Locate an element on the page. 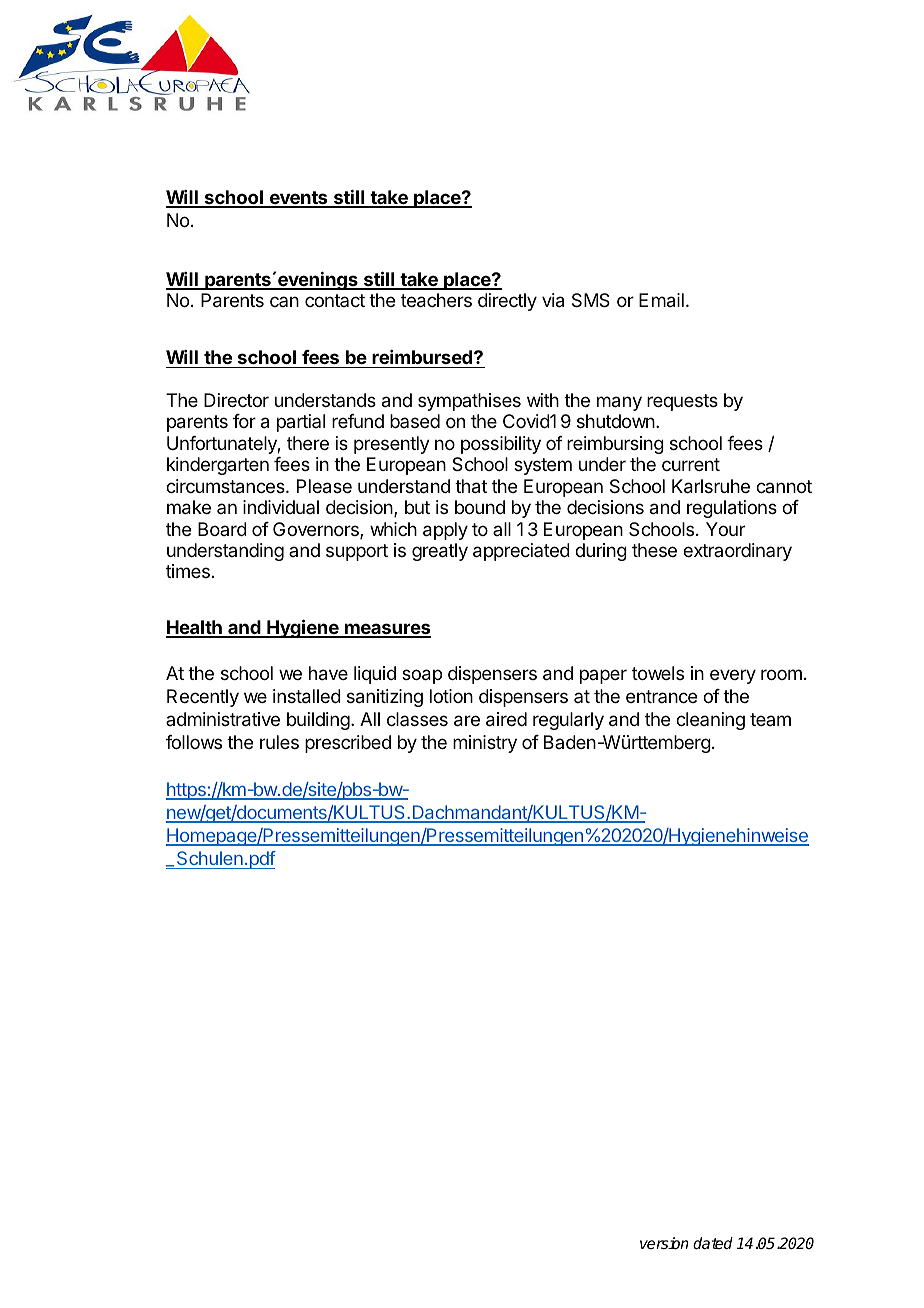  requests is located at coordinates (682, 402).
